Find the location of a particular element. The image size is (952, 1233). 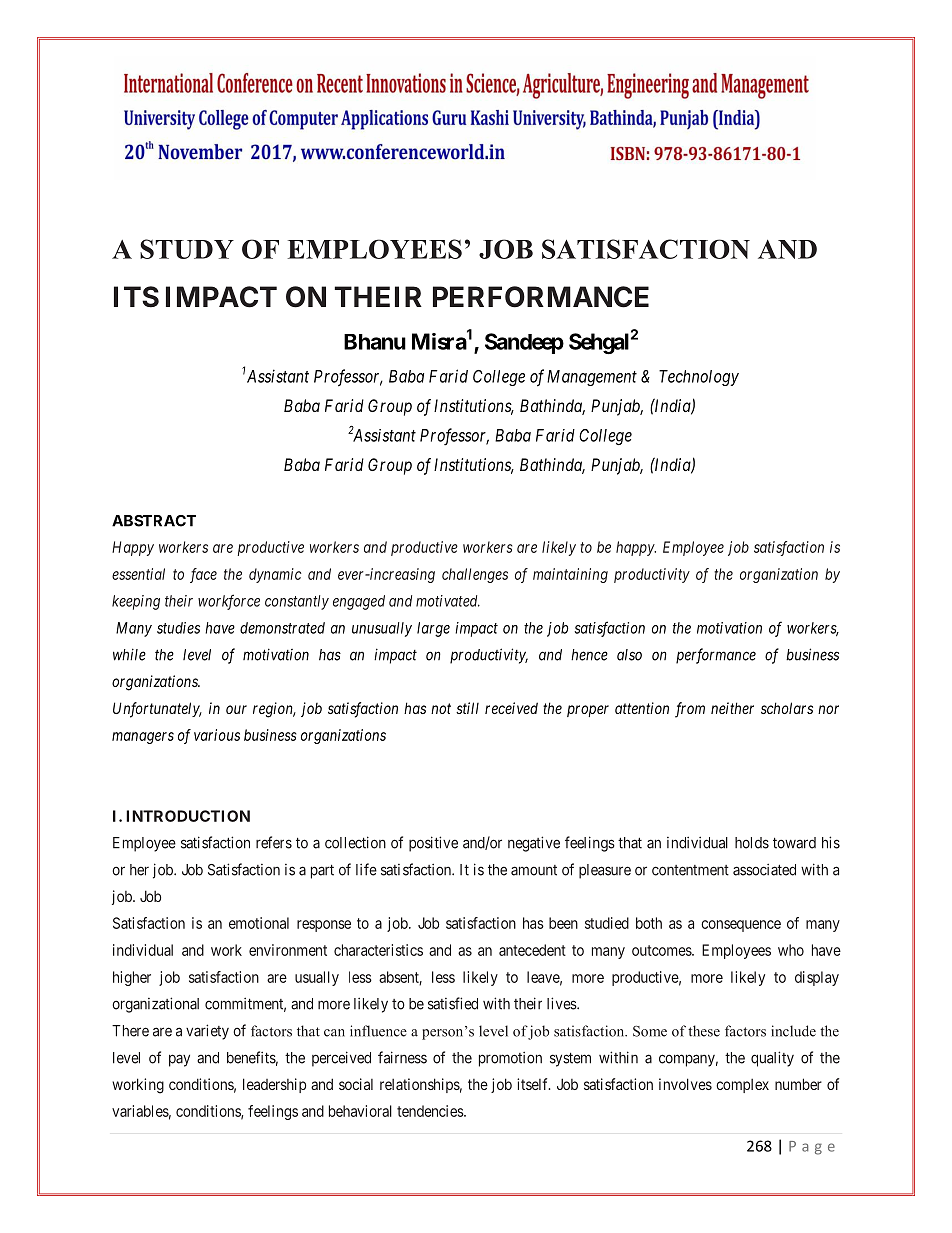

positive is located at coordinates (433, 844).
